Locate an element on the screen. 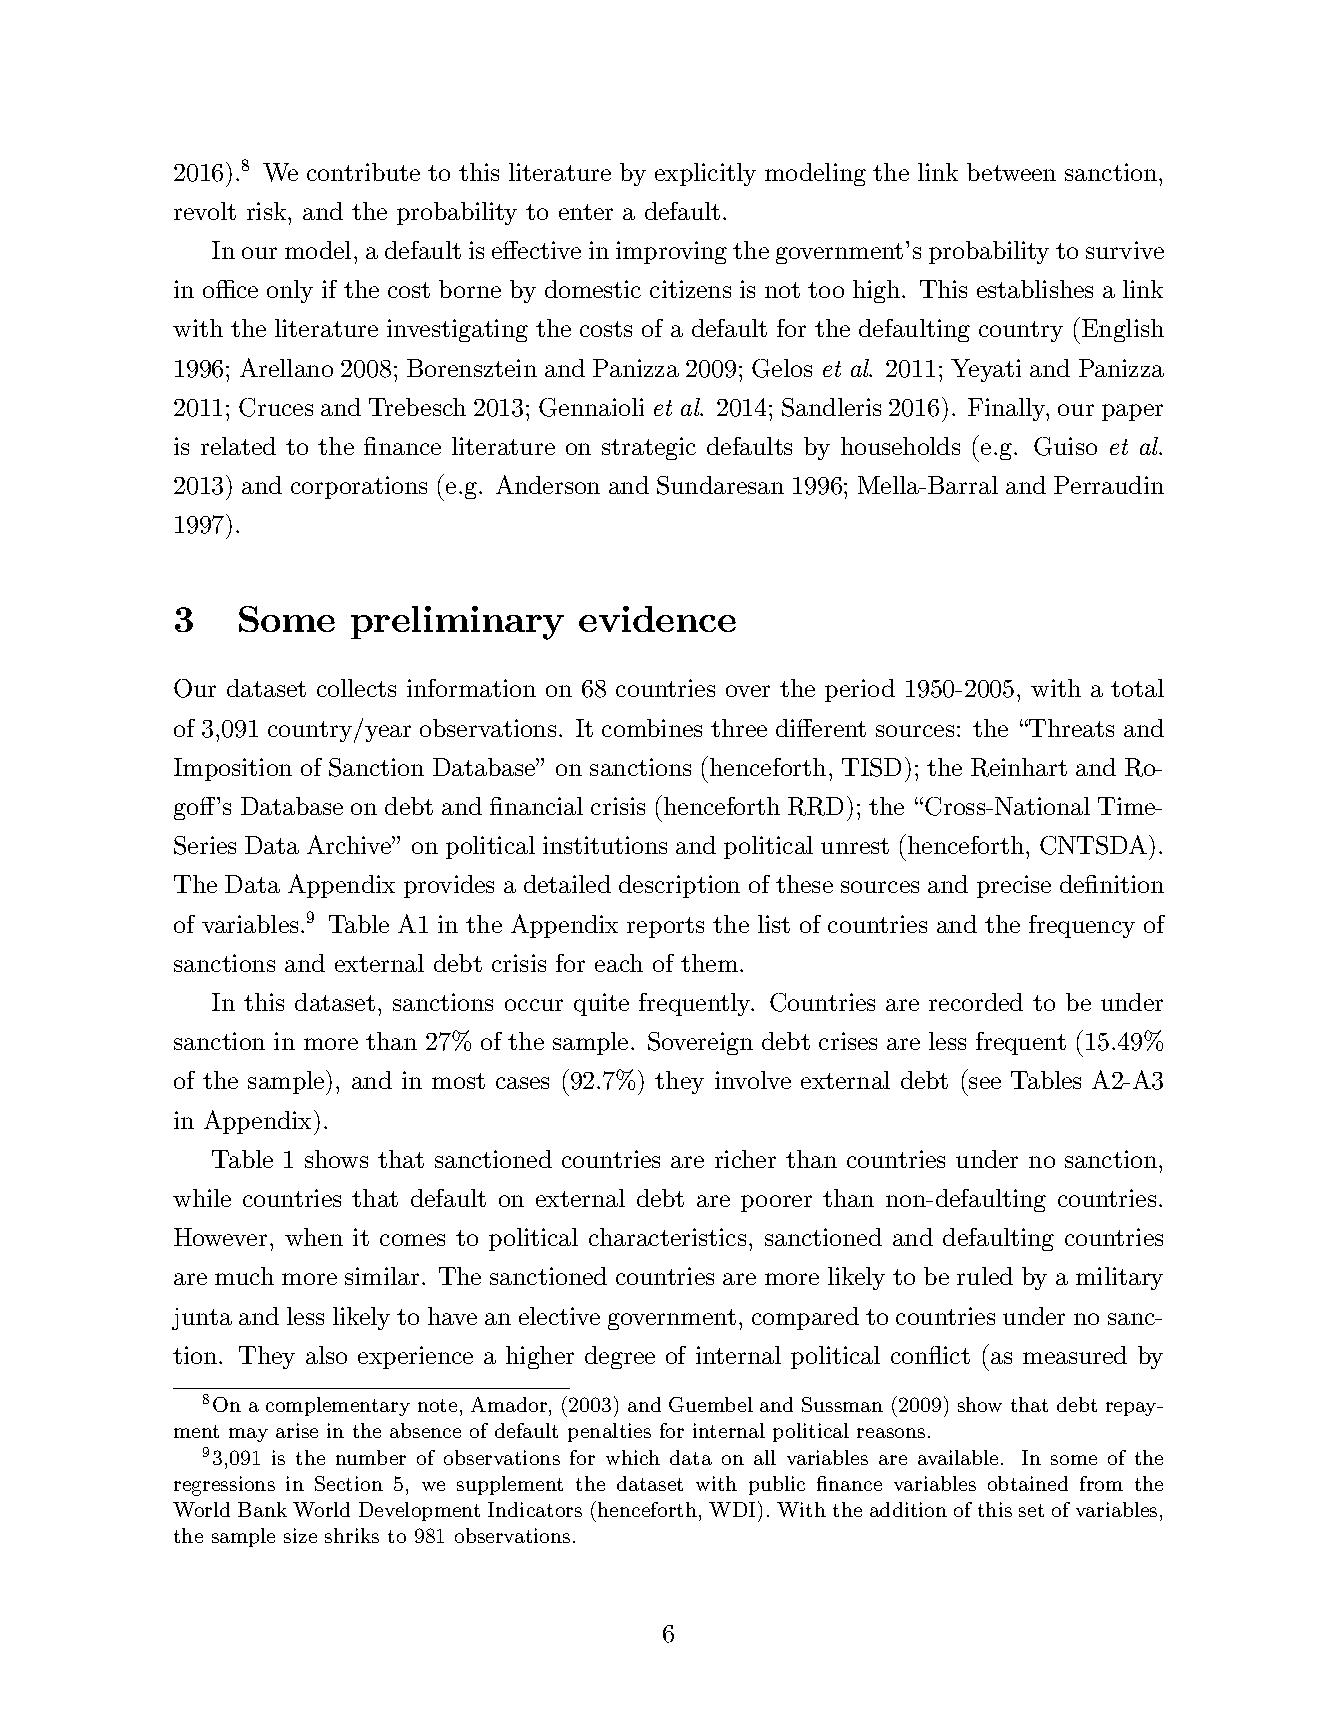 This screenshot has height=1732, width=1338. most is located at coordinates (458, 1081).
